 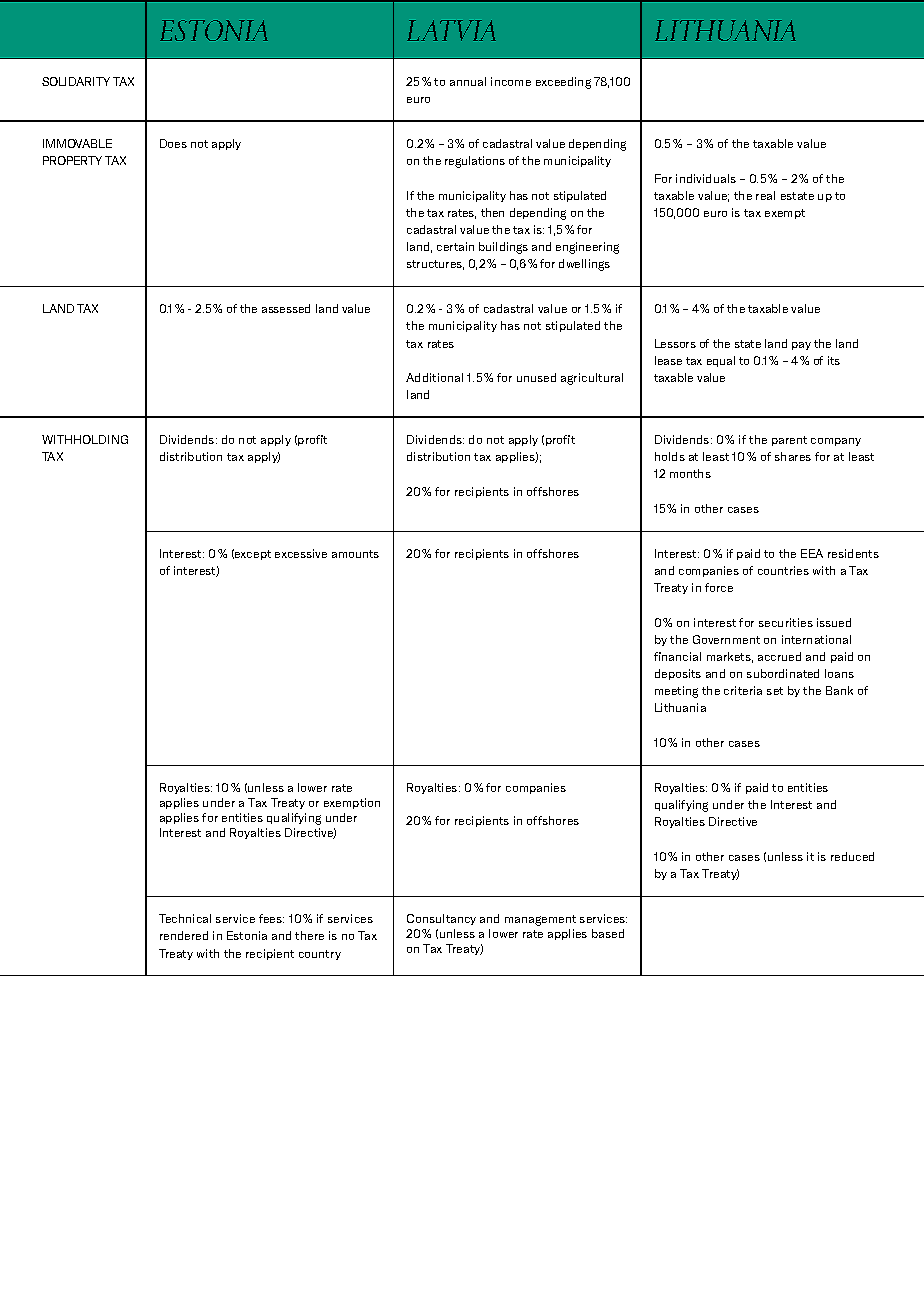 I want to click on Additional, so click(x=434, y=377).
